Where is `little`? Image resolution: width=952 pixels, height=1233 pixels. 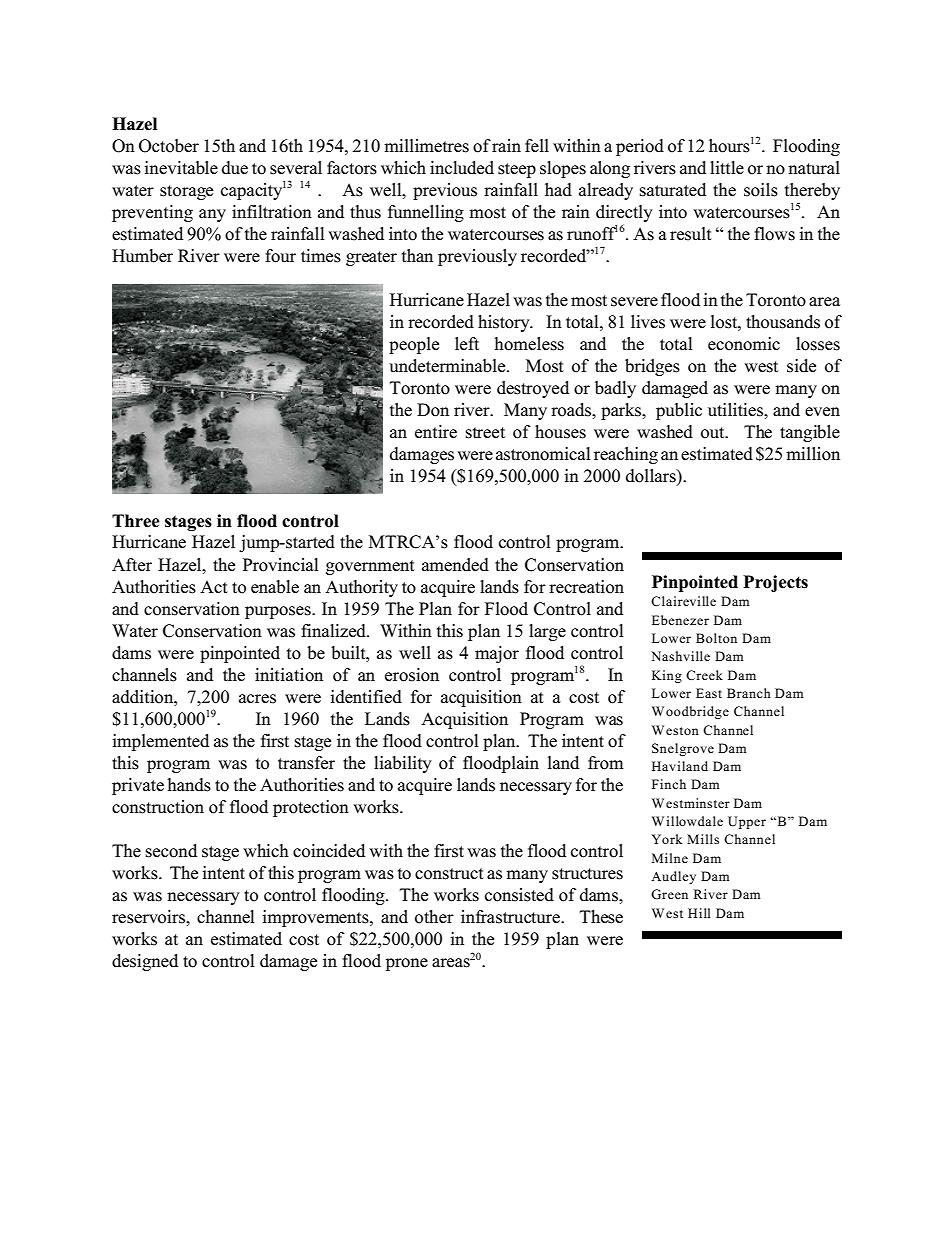
little is located at coordinates (727, 167).
